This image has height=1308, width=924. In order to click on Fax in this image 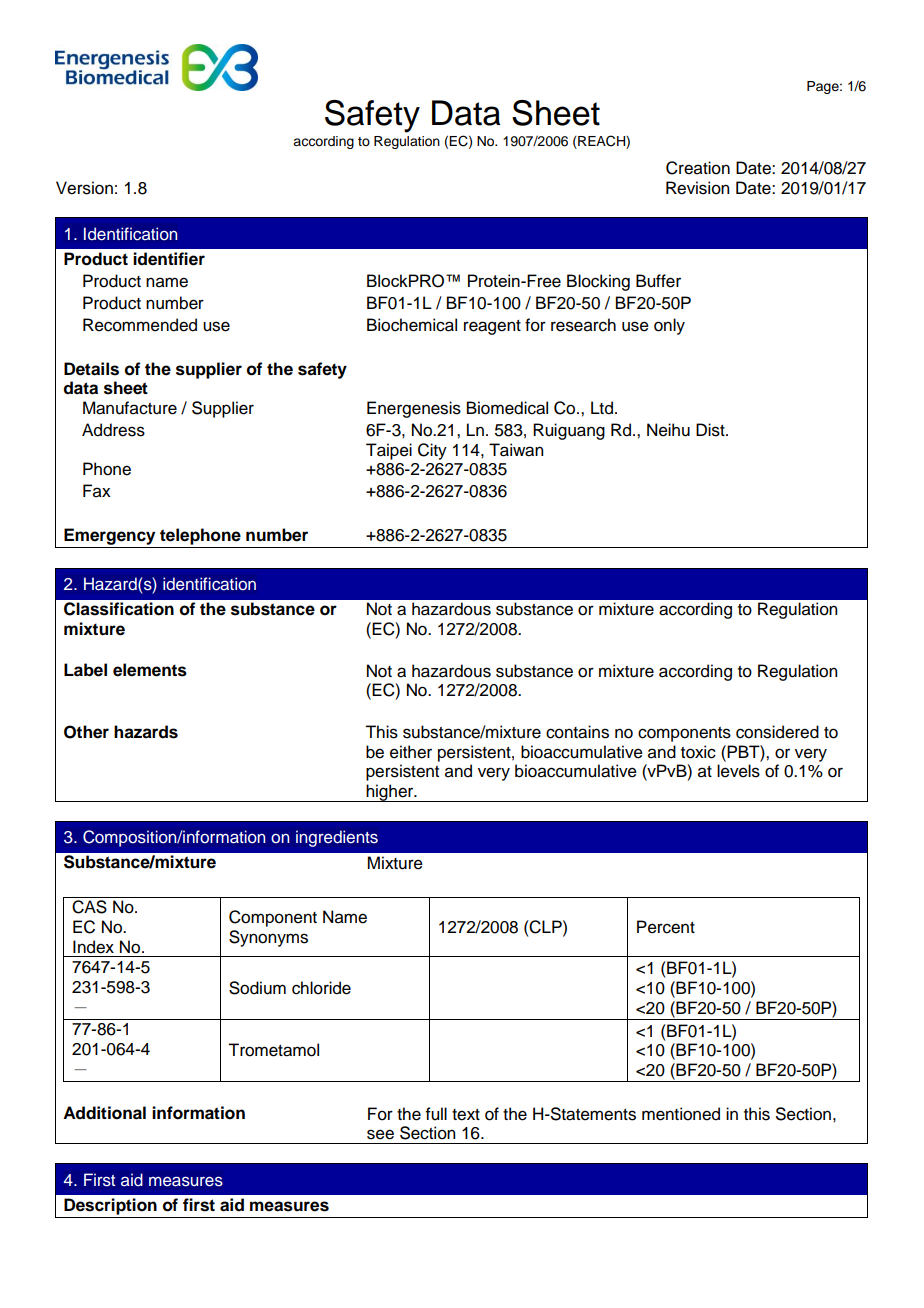, I will do `click(97, 491)`.
